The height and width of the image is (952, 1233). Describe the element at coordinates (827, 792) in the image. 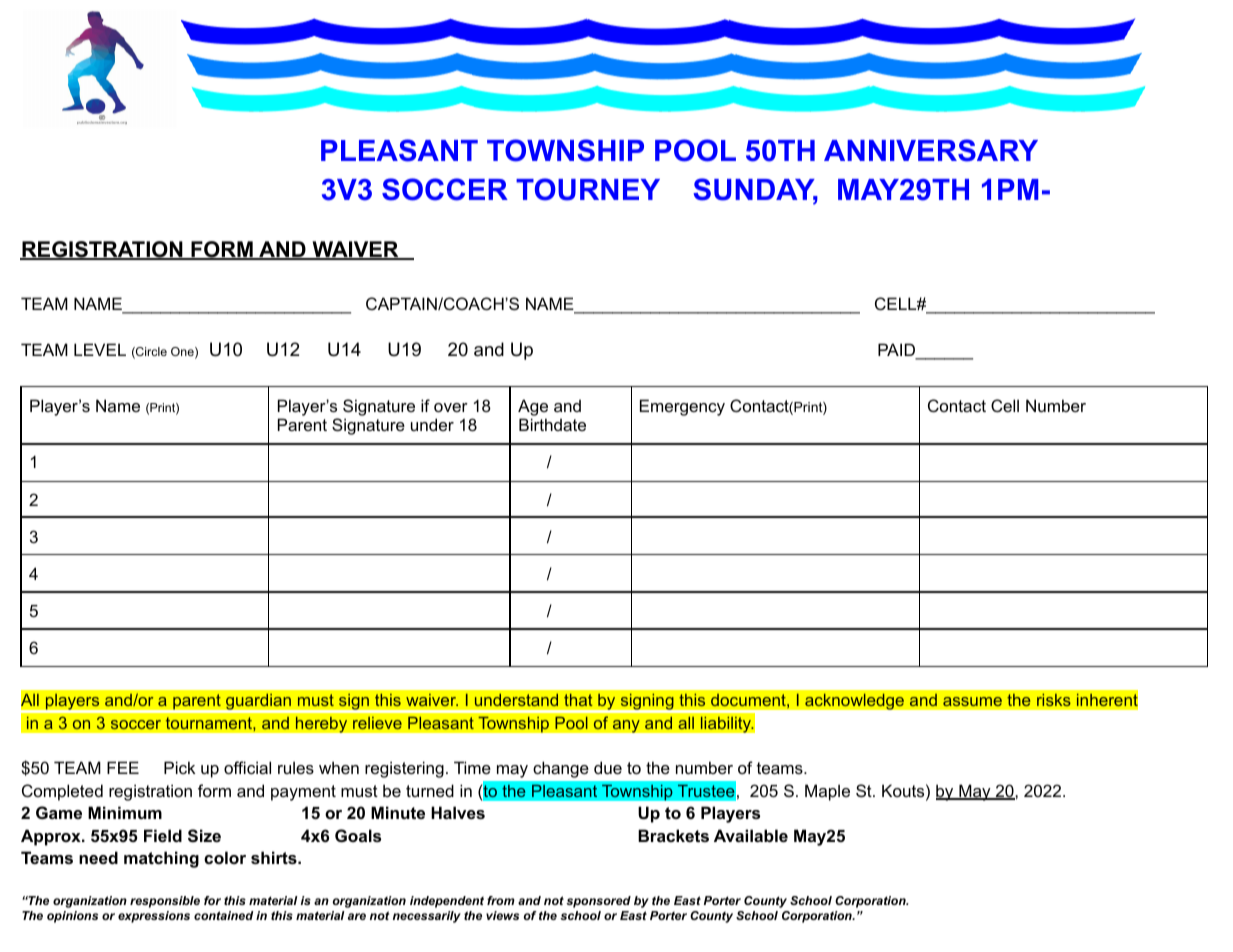

I see `Maple` at that location.
